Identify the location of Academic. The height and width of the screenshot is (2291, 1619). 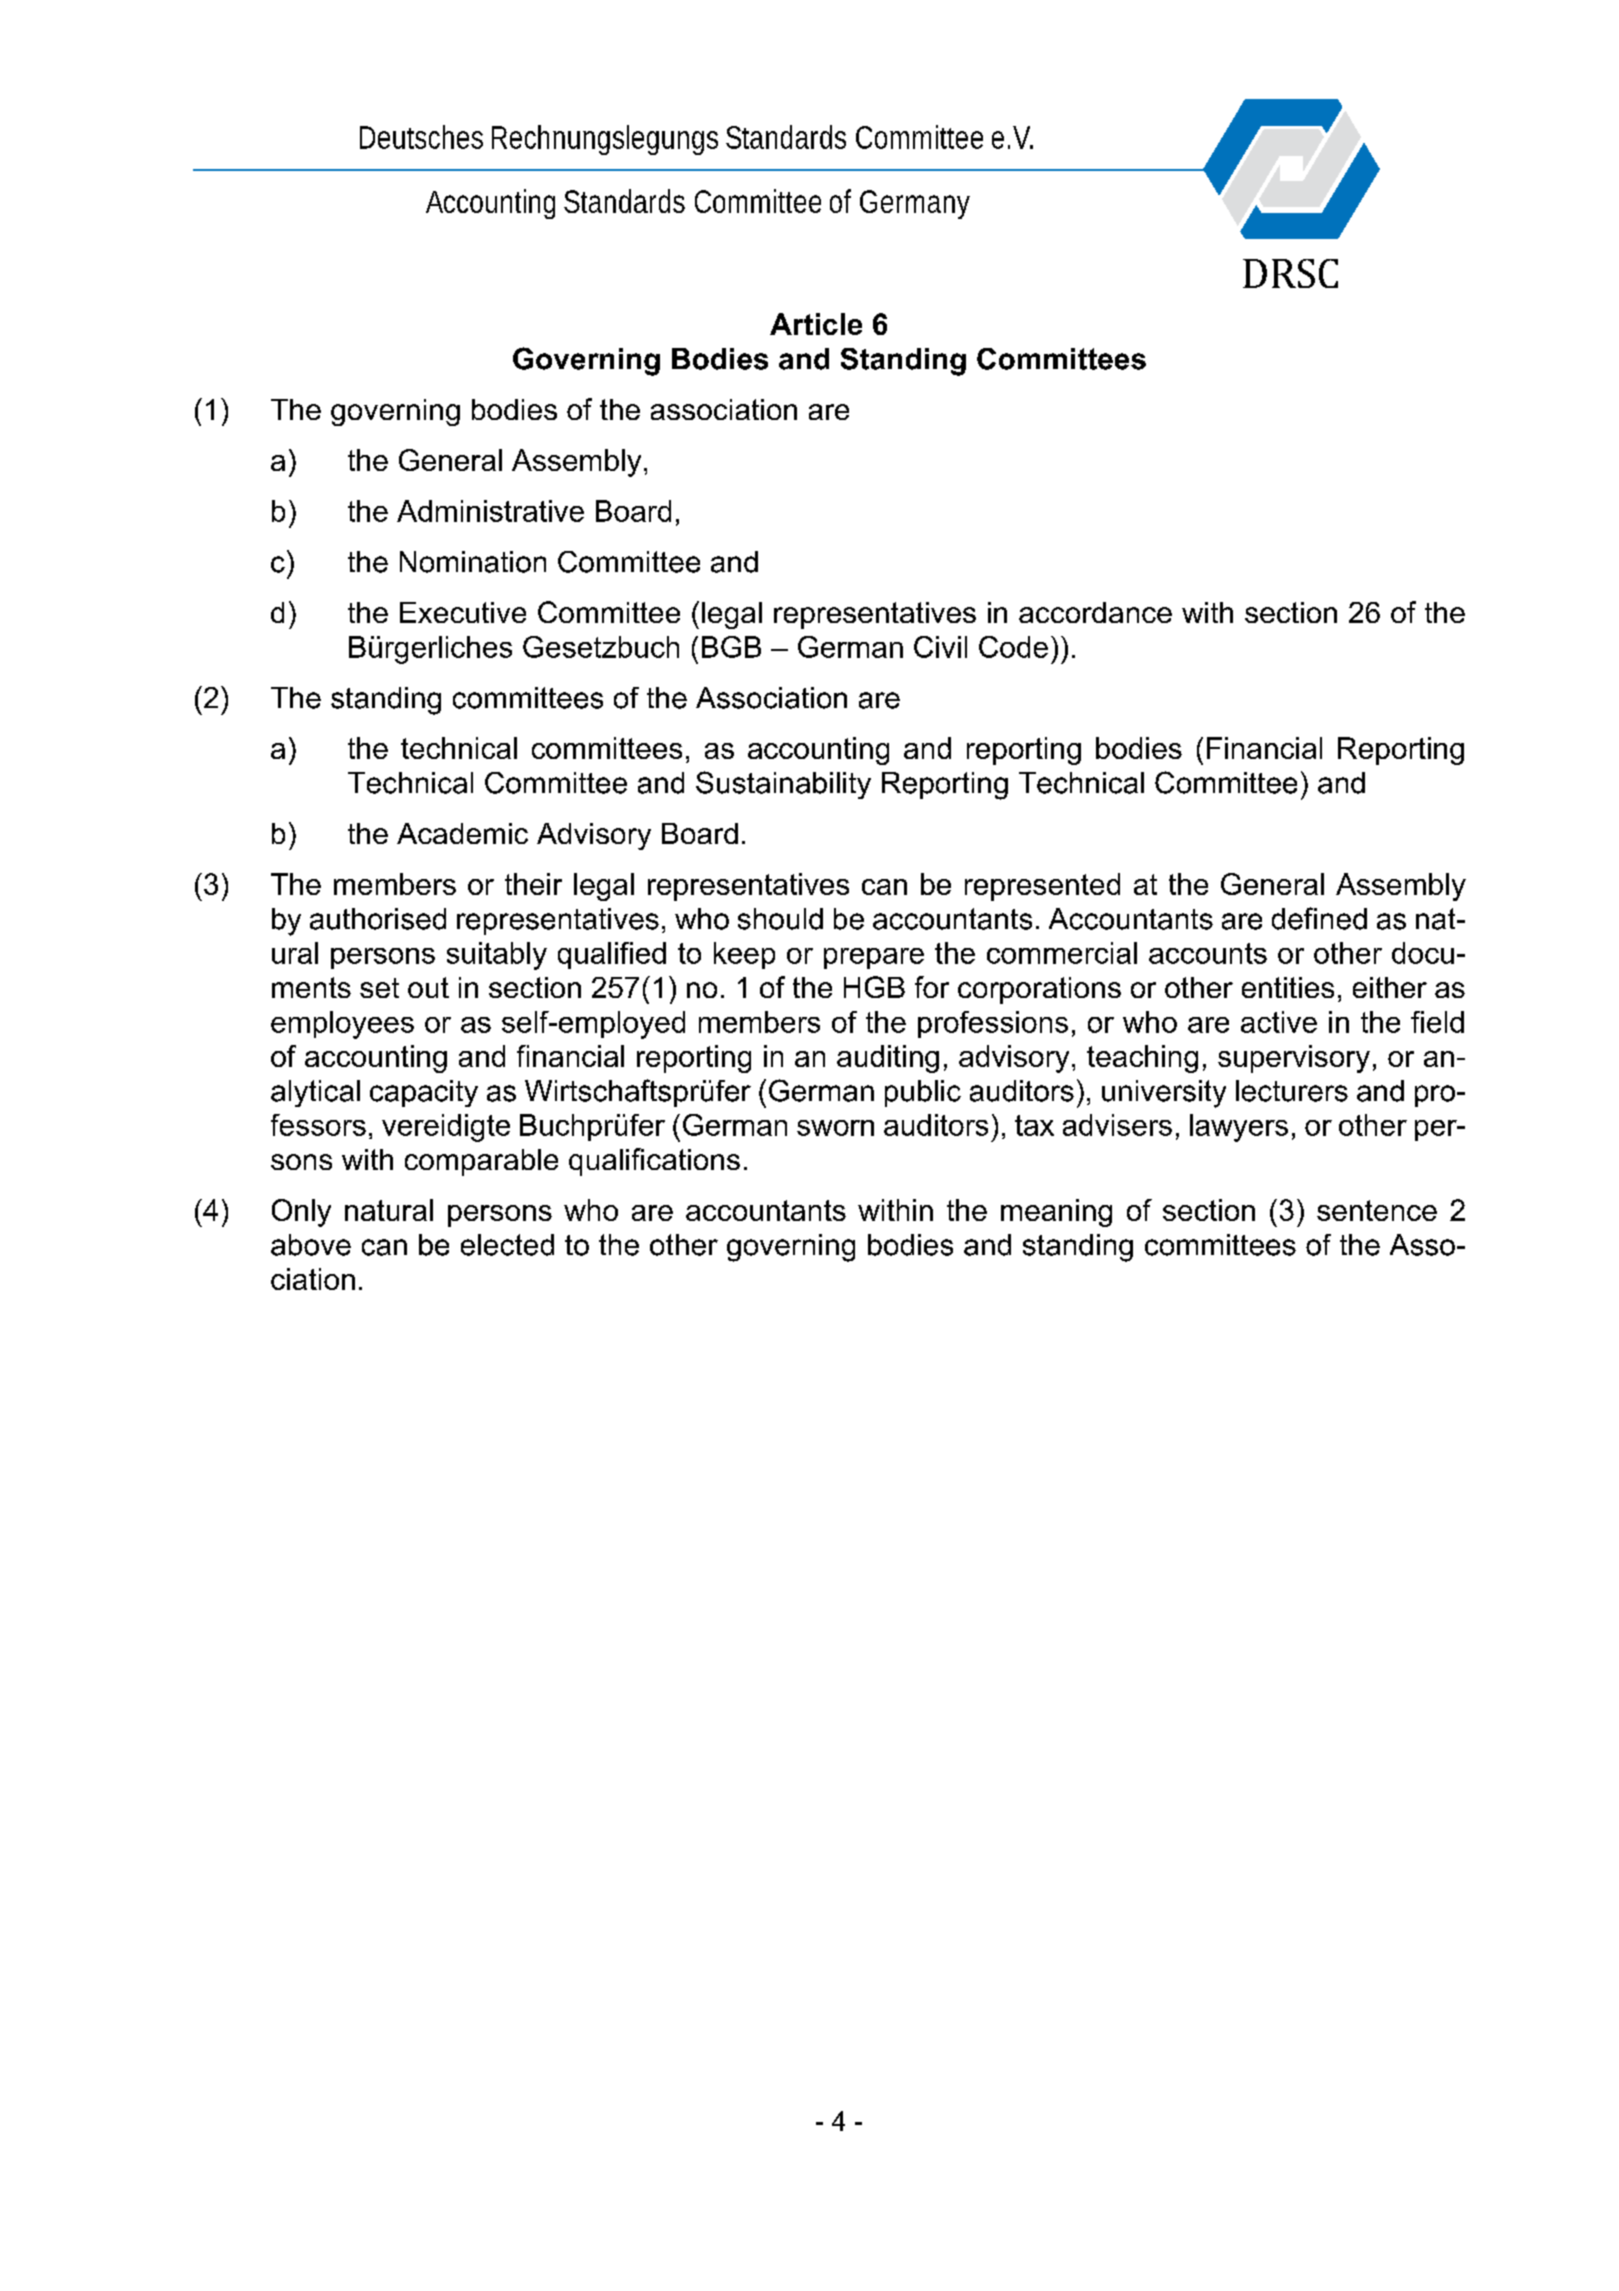
(462, 833).
